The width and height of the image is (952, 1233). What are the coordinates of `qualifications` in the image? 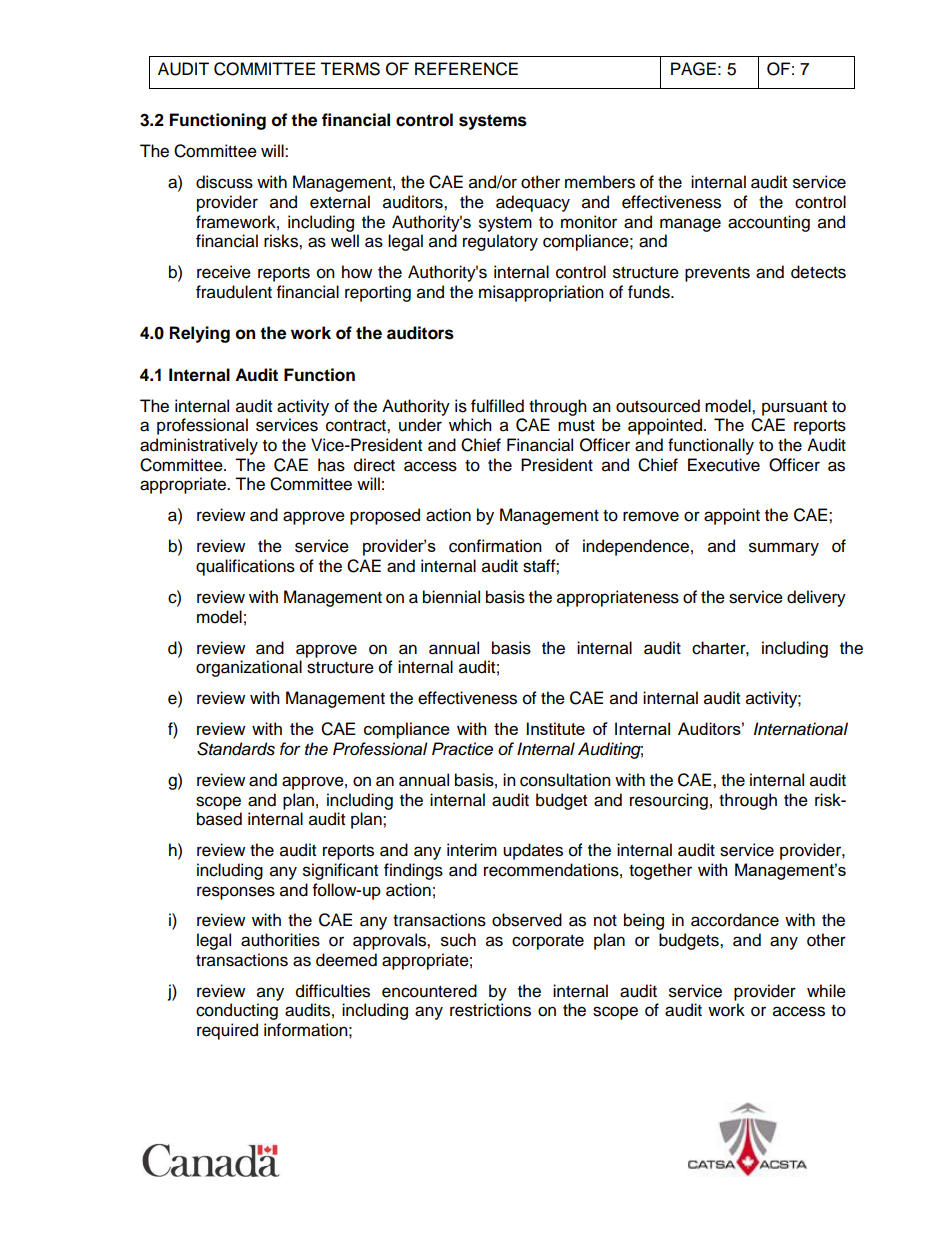 It's located at (245, 567).
